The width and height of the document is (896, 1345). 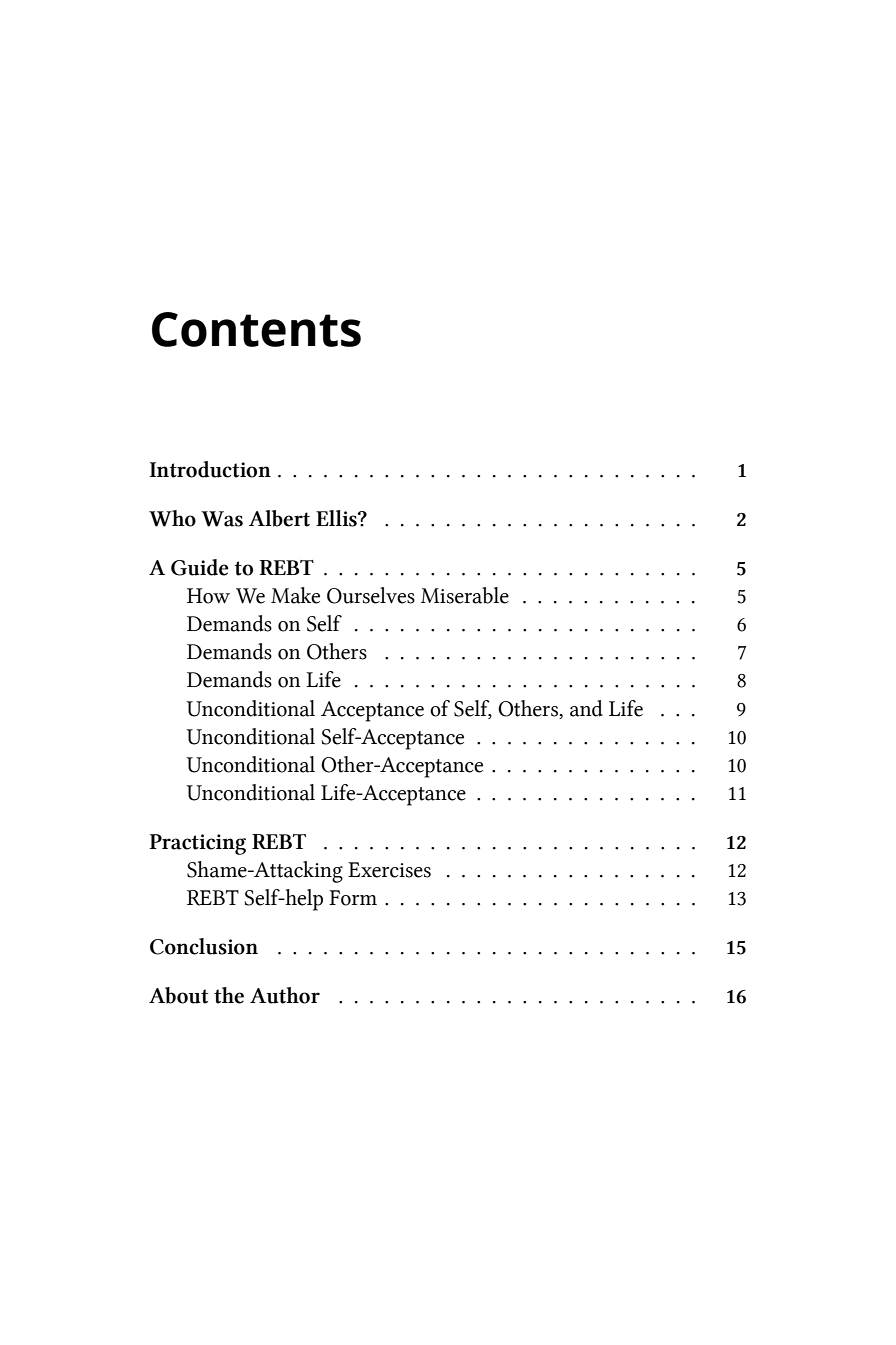 What do you see at coordinates (465, 595) in the document?
I see `Miserable` at bounding box center [465, 595].
